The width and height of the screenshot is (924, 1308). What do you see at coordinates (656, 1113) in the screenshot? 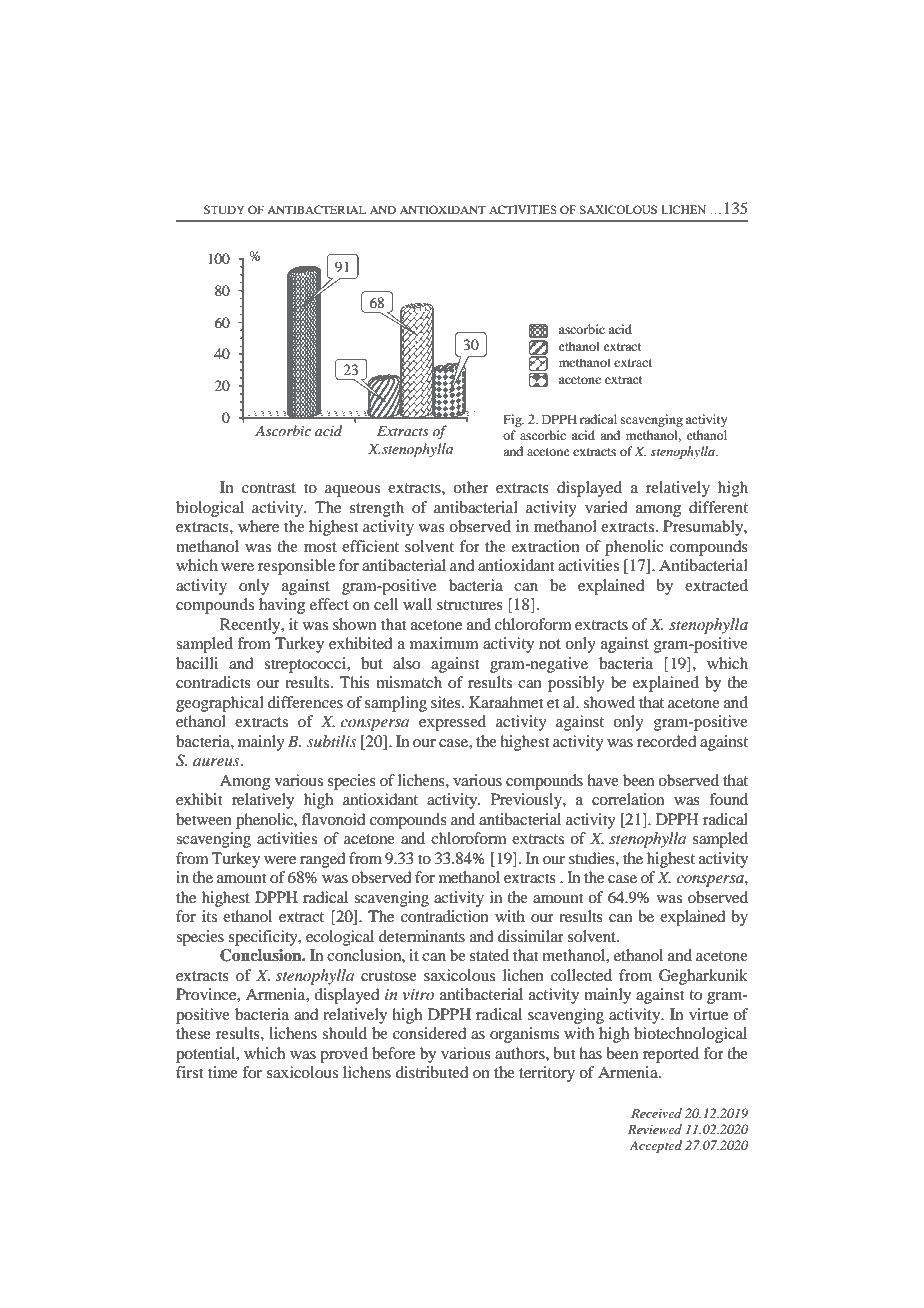
I see `Received` at bounding box center [656, 1113].
